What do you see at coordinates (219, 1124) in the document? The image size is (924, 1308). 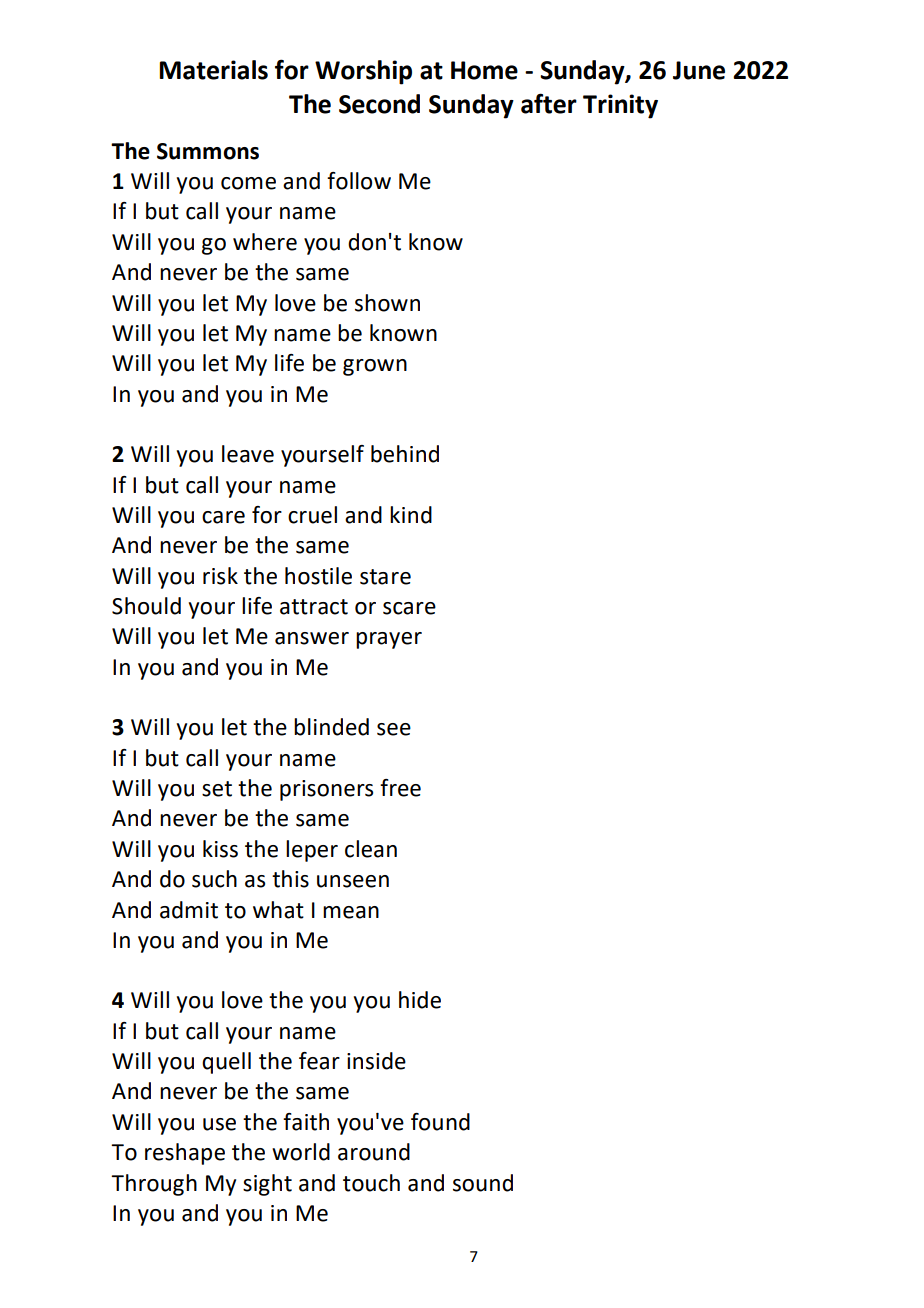 I see `use` at bounding box center [219, 1124].
